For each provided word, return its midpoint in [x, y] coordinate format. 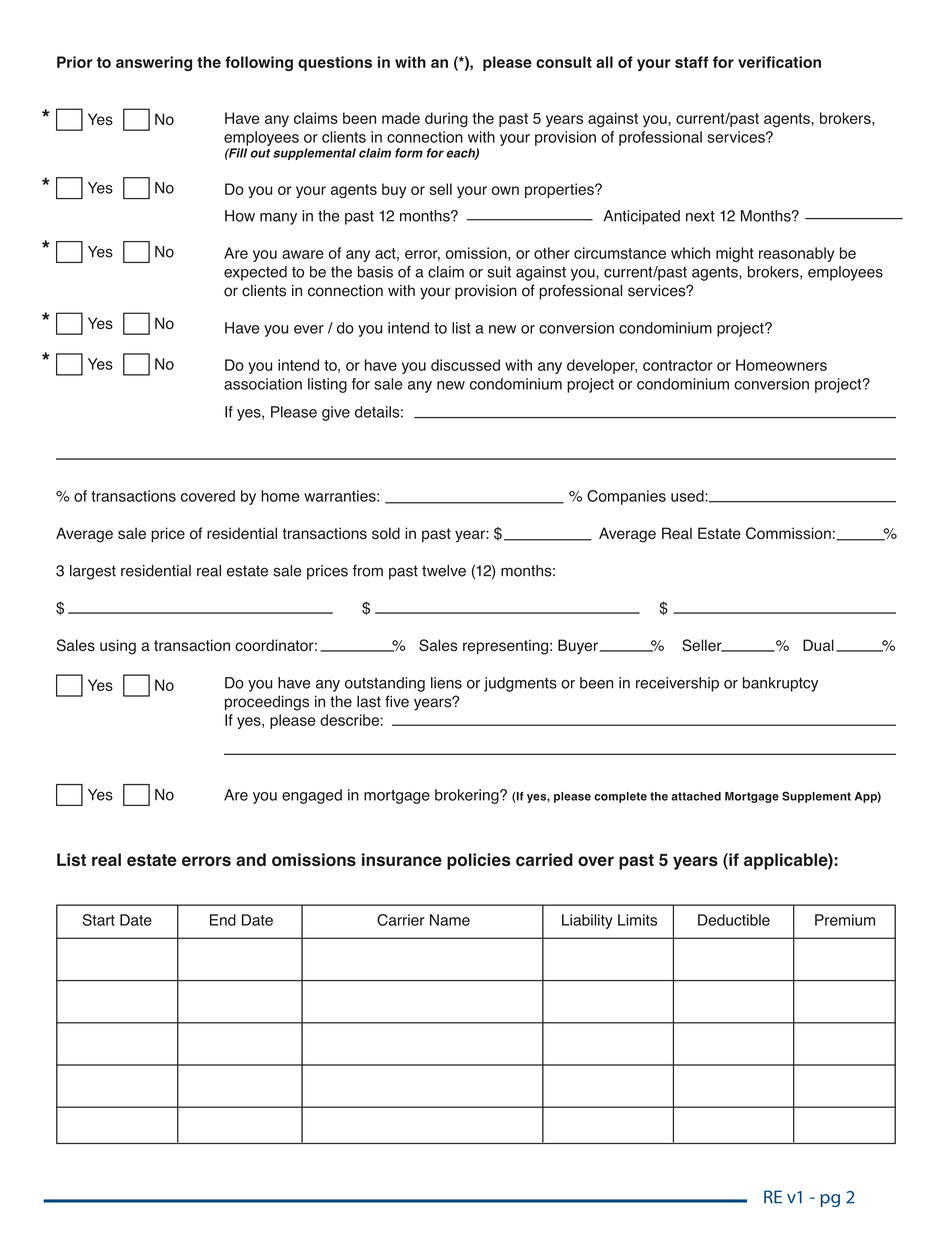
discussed [465, 365]
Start [98, 920]
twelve [444, 571]
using [118, 647]
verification [779, 62]
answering [154, 63]
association [263, 384]
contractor [678, 365]
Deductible [734, 920]
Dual [818, 645]
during [446, 120]
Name [450, 920]
